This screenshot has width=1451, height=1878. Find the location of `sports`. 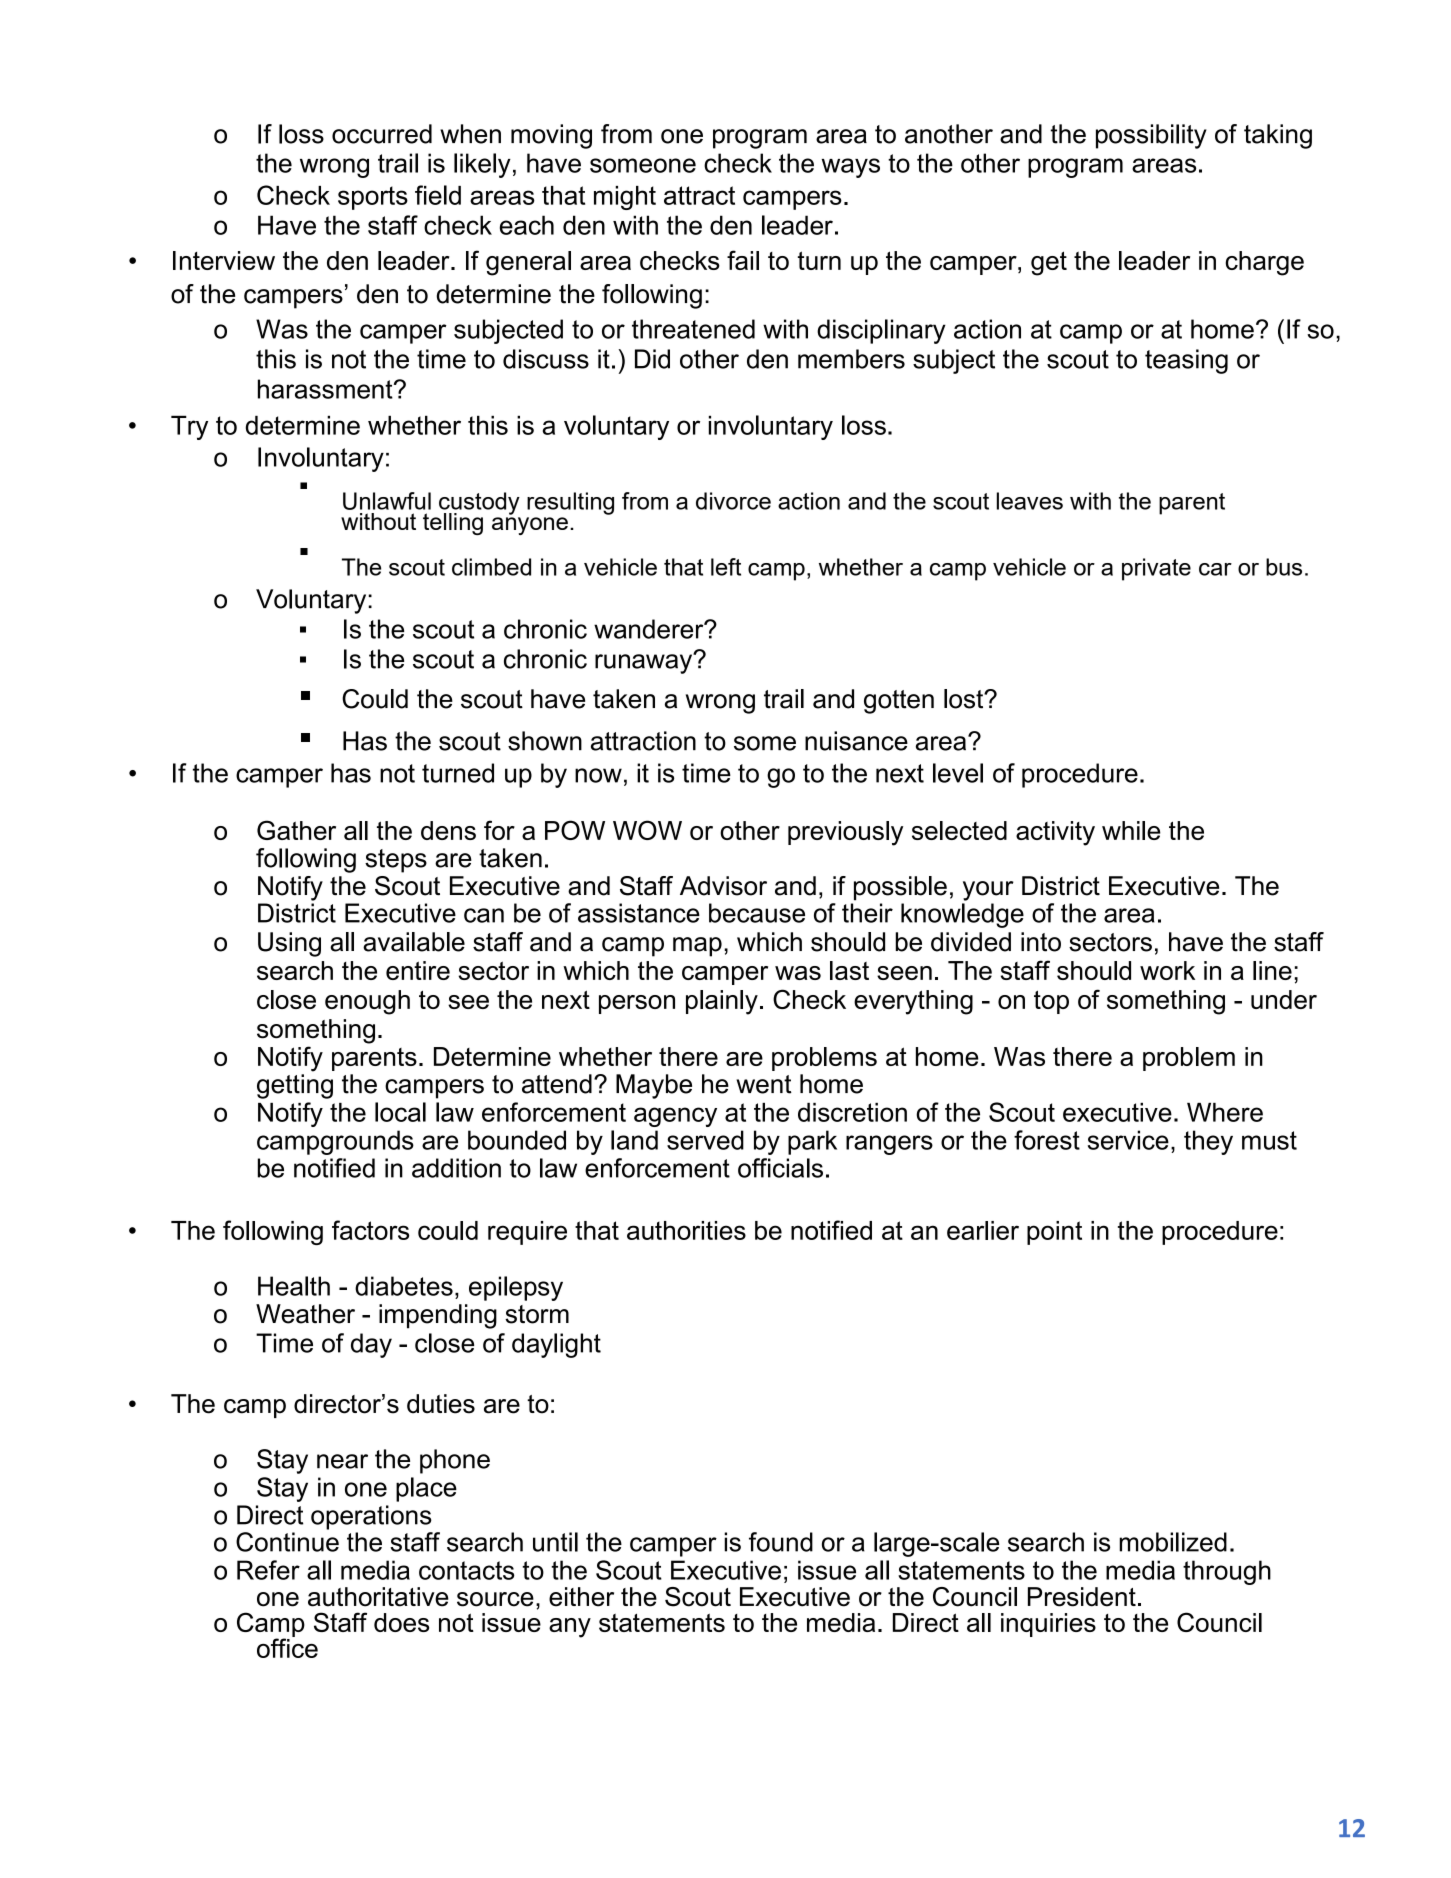

sports is located at coordinates (373, 198).
